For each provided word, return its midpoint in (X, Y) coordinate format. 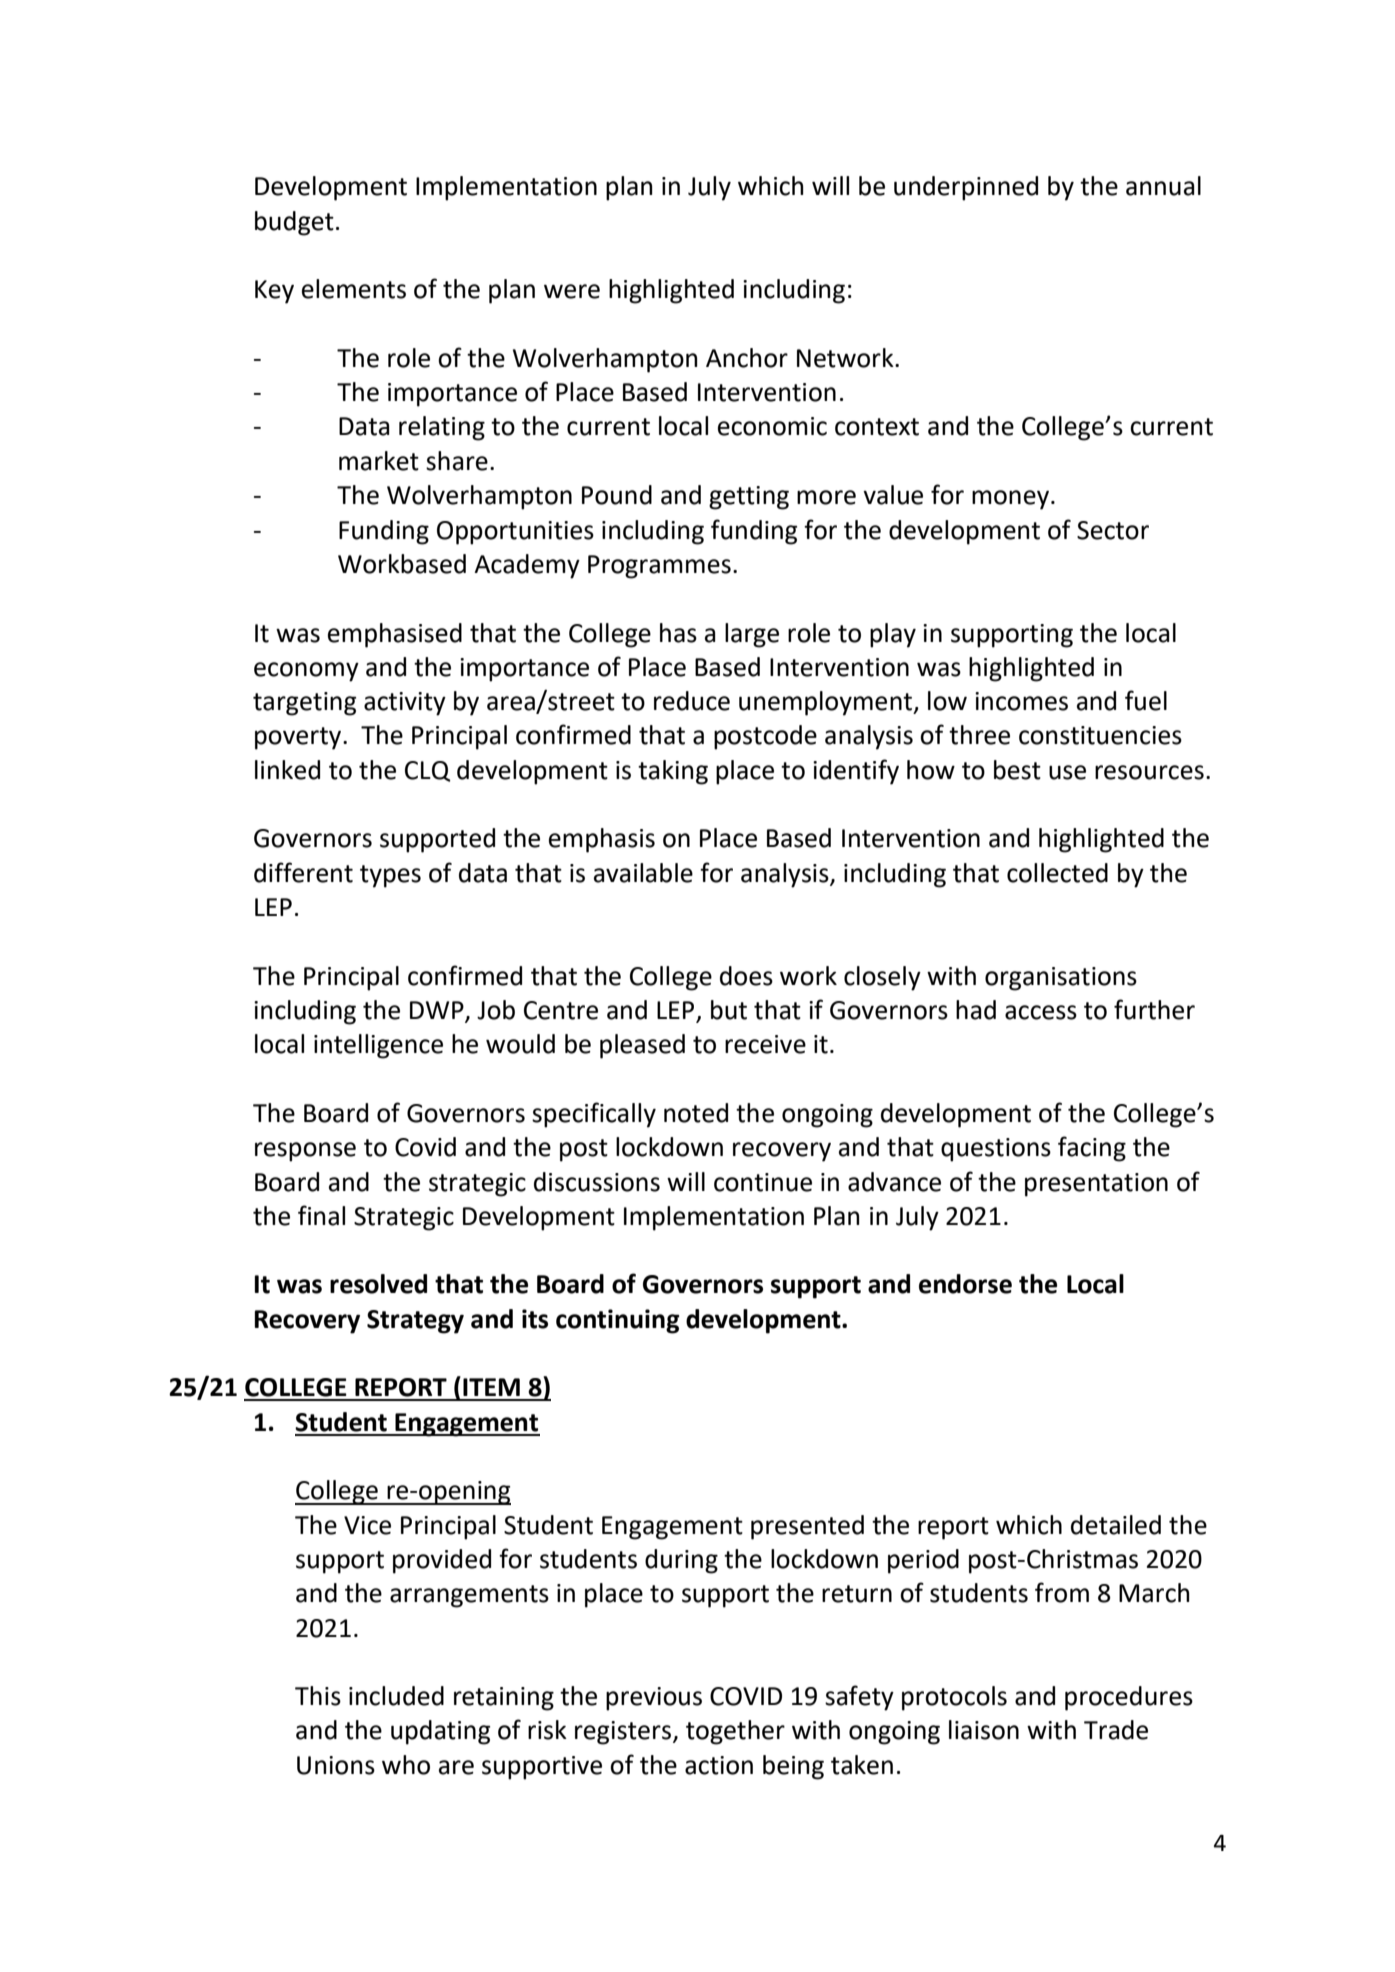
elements (354, 289)
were (572, 291)
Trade (1116, 1730)
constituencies (1100, 735)
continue (763, 1182)
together (735, 1732)
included (396, 1696)
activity (405, 704)
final (321, 1215)
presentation (1096, 1185)
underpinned (966, 188)
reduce (692, 701)
